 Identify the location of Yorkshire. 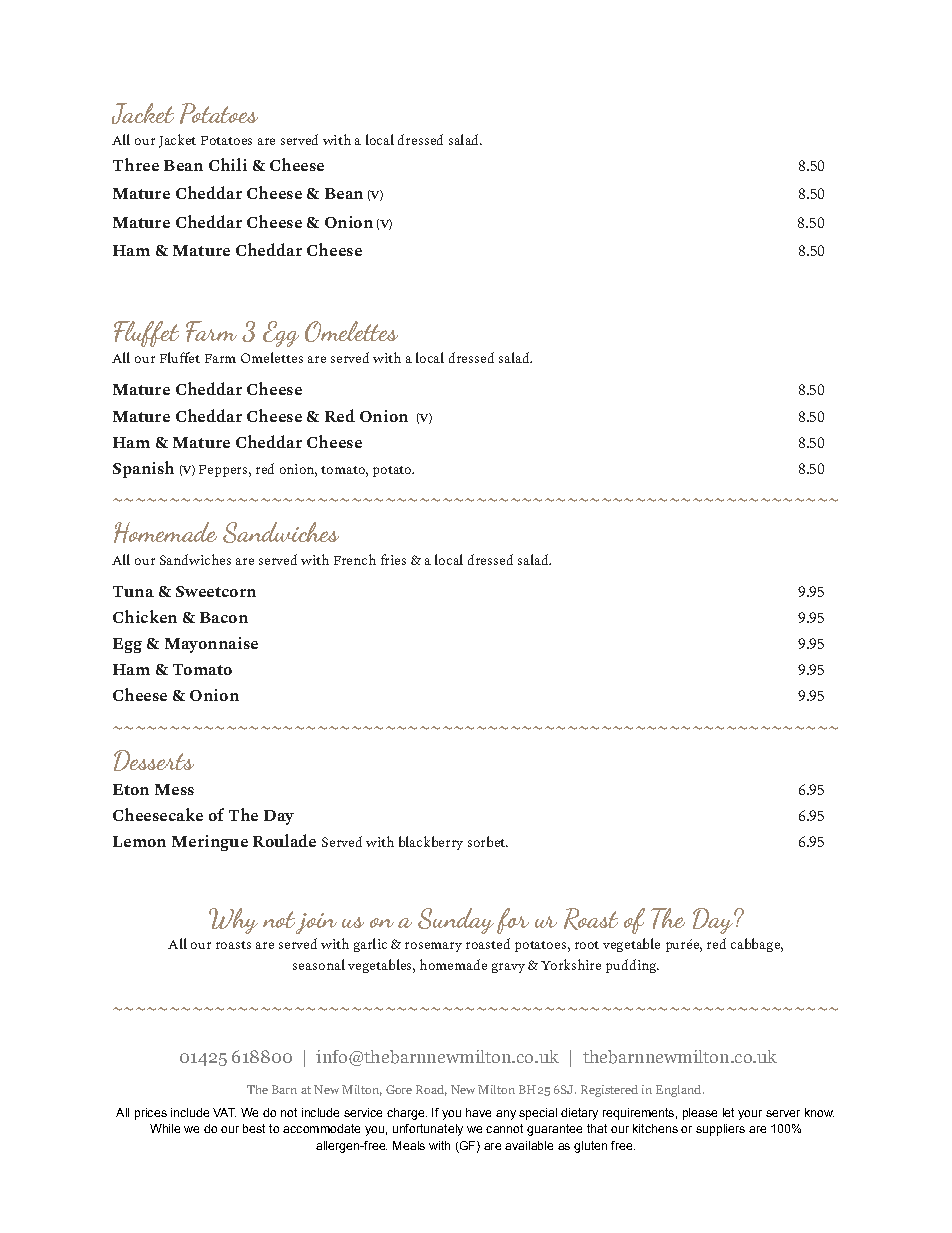
(571, 964).
